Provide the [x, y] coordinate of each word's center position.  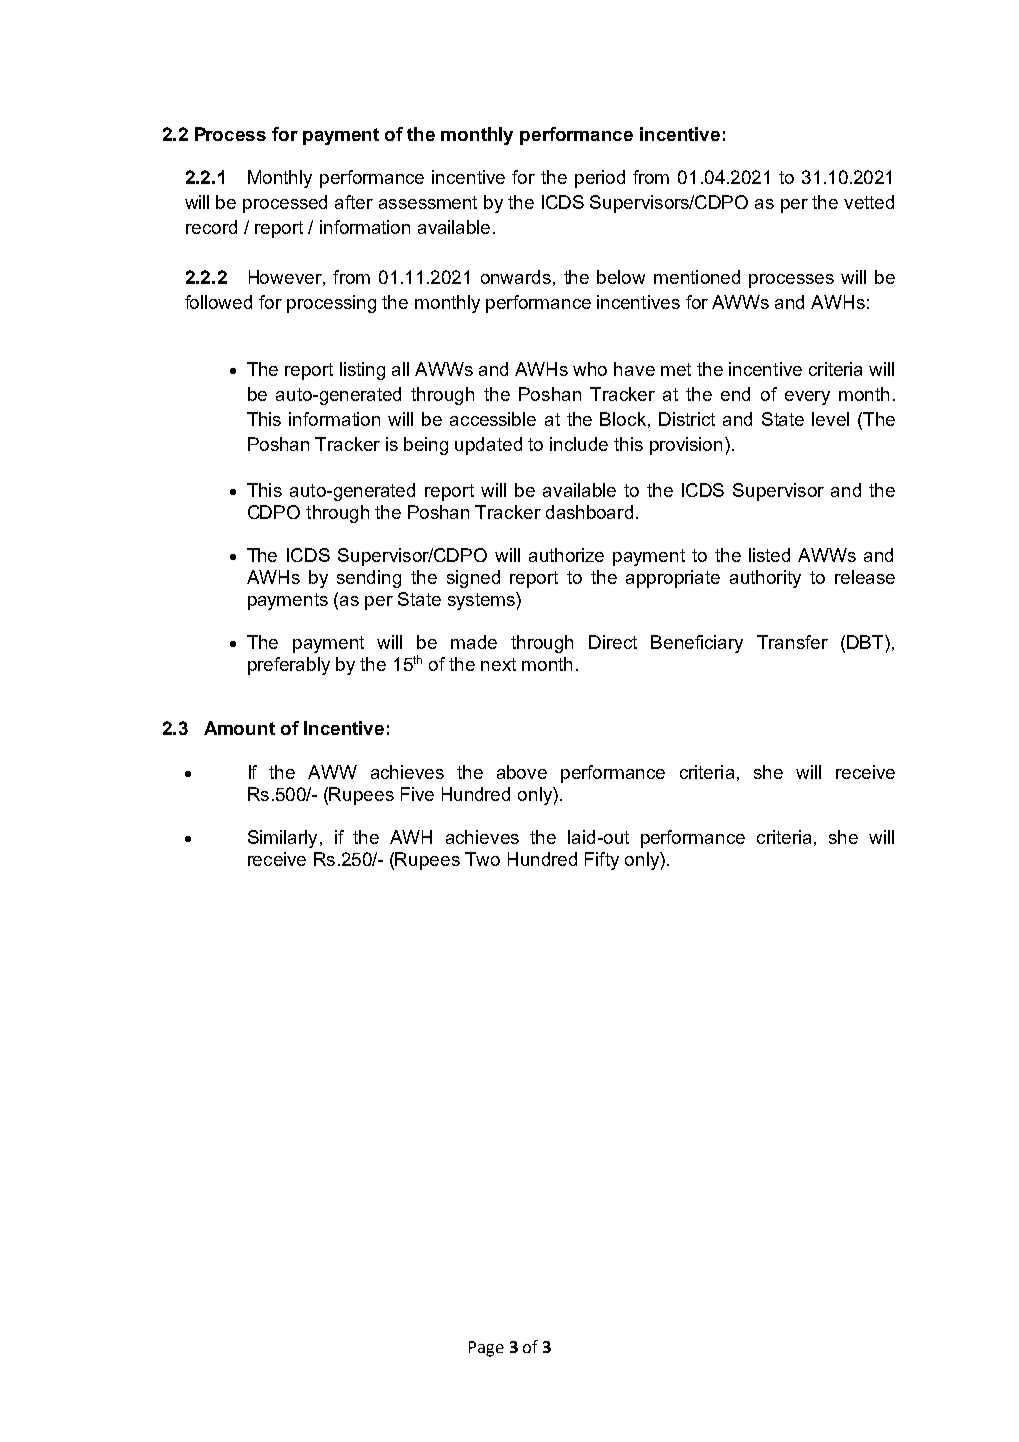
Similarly [282, 839]
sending [369, 579]
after [354, 202]
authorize [566, 555]
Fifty [602, 861]
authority [765, 579]
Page [486, 1349]
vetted [869, 202]
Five [417, 794]
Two [482, 859]
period [600, 179]
